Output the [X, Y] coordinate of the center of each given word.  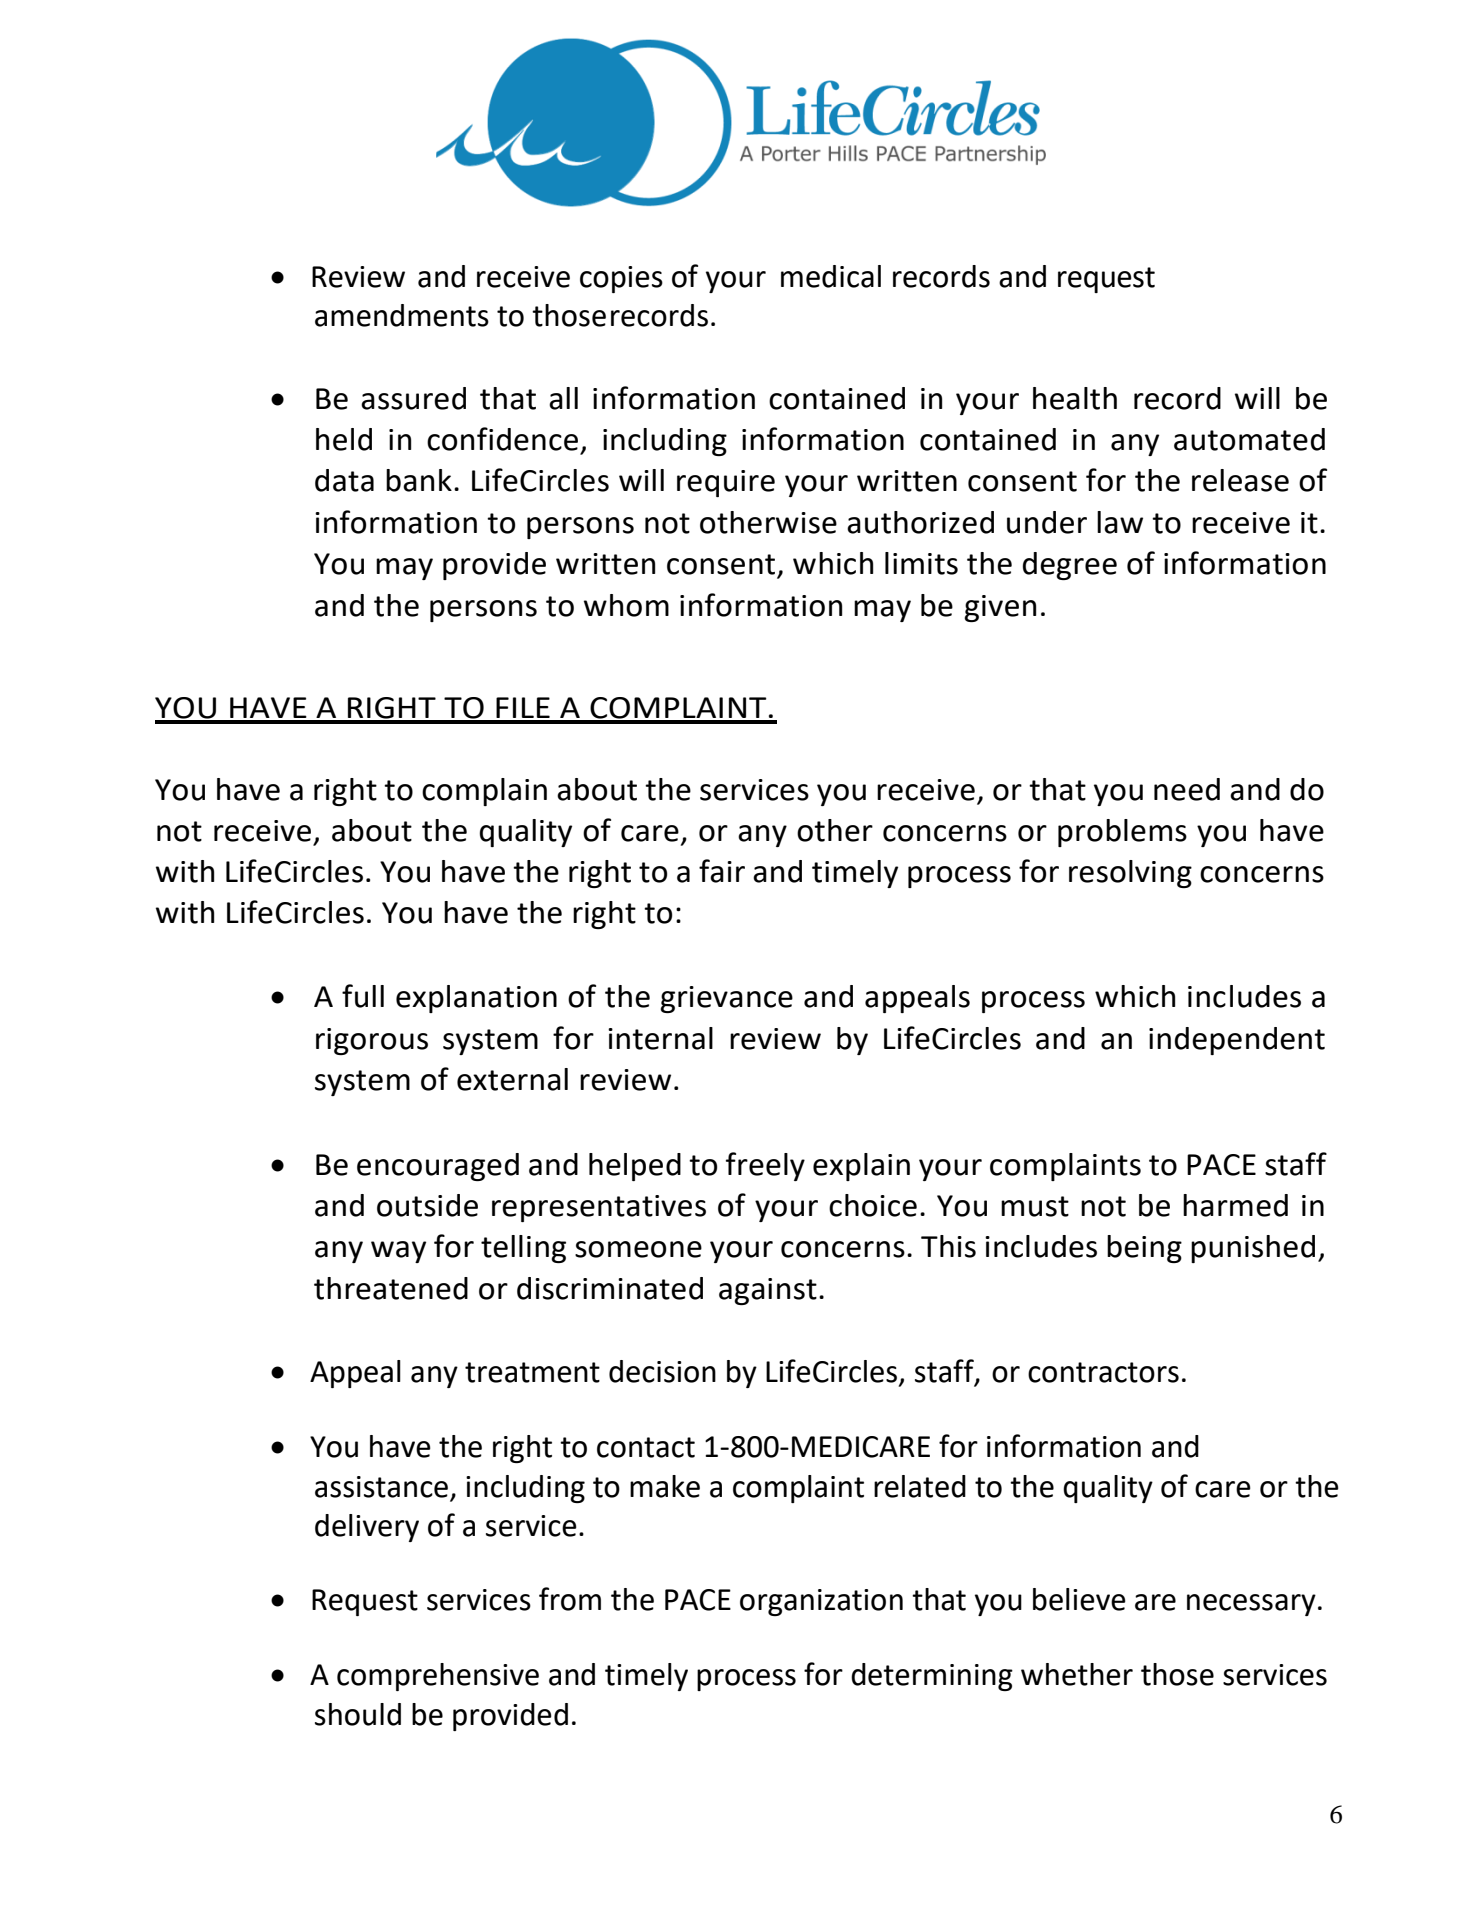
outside [427, 1205]
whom [626, 605]
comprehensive [438, 1677]
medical [831, 276]
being [1144, 1249]
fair [722, 871]
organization [821, 1602]
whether [1077, 1674]
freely [765, 1166]
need [1187, 789]
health [1075, 398]
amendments [402, 315]
